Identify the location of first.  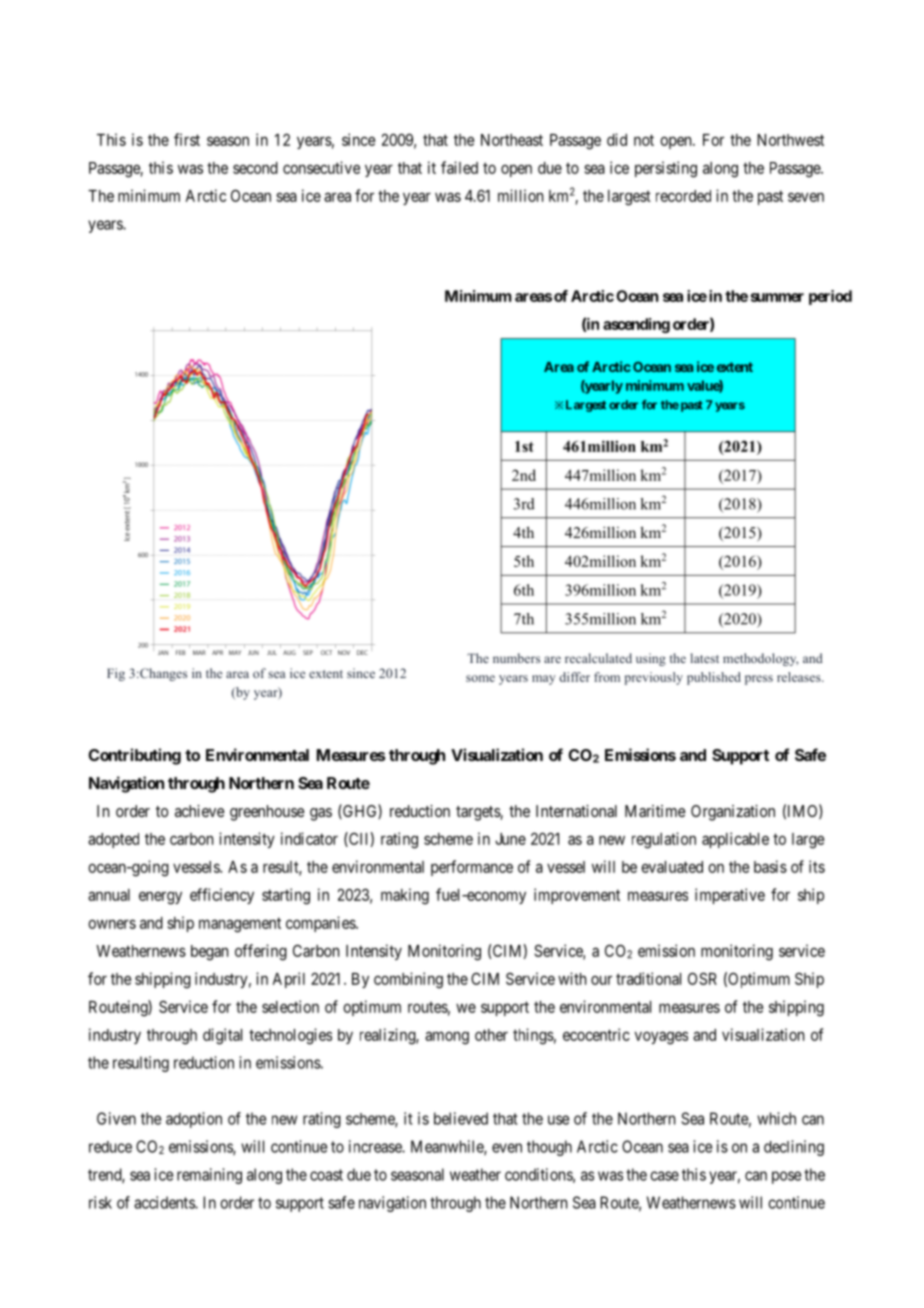
(187, 139).
